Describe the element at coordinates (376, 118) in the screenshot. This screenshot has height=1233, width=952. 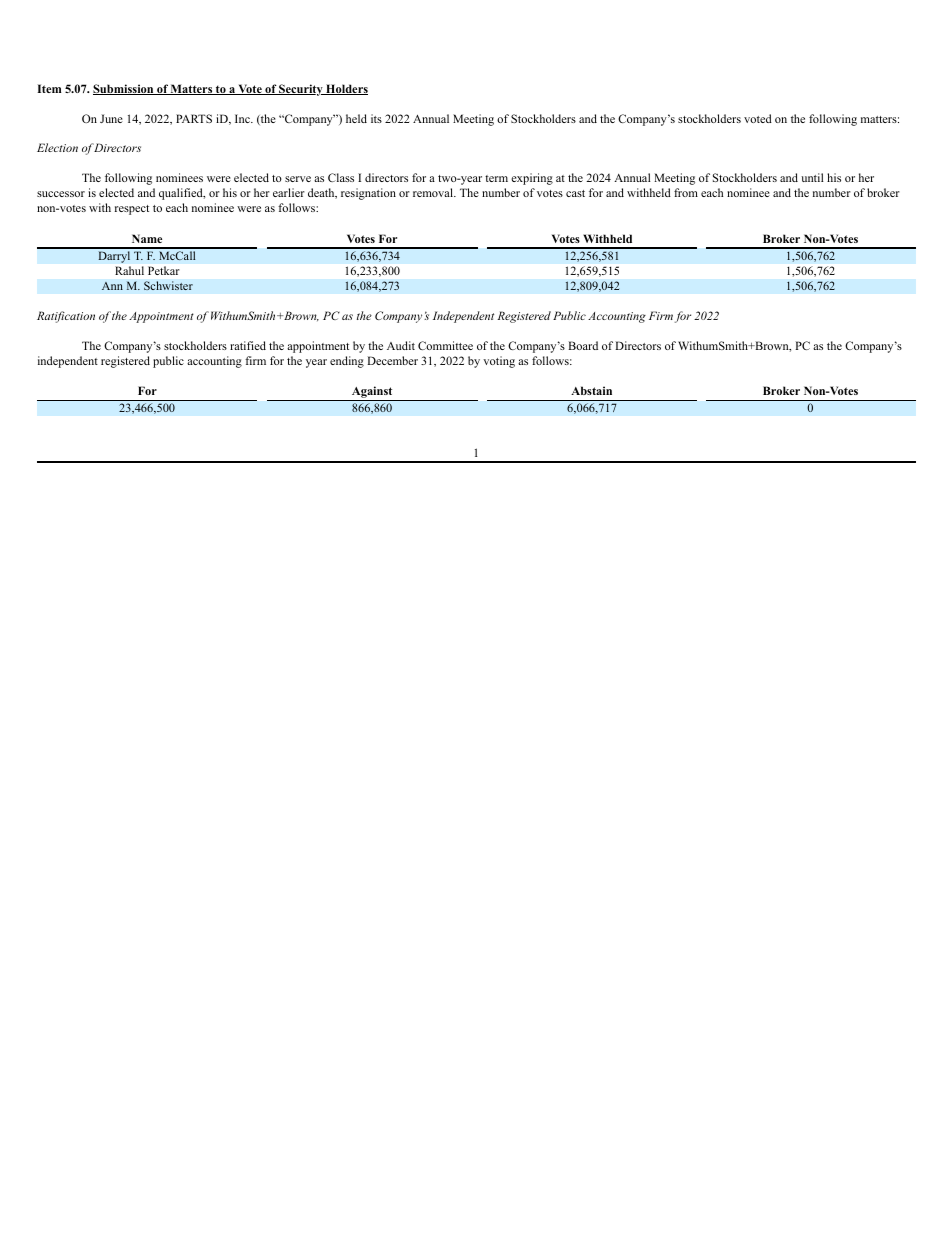
I see `its` at that location.
